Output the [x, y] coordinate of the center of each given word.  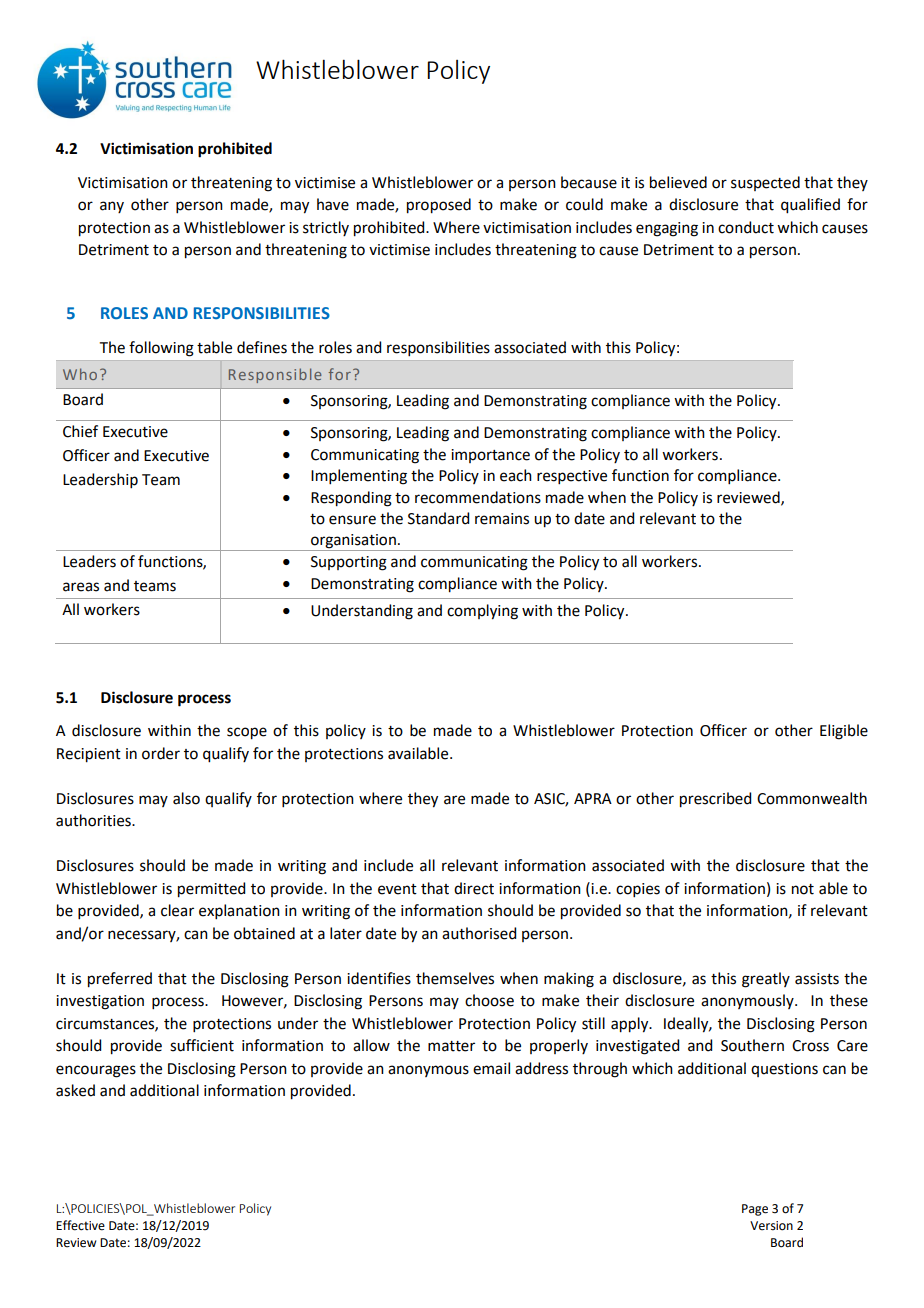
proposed [439, 206]
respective [572, 477]
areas [81, 587]
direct [474, 888]
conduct [746, 227]
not [803, 889]
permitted [211, 890]
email [491, 1068]
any [112, 207]
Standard [438, 518]
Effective [80, 1225]
